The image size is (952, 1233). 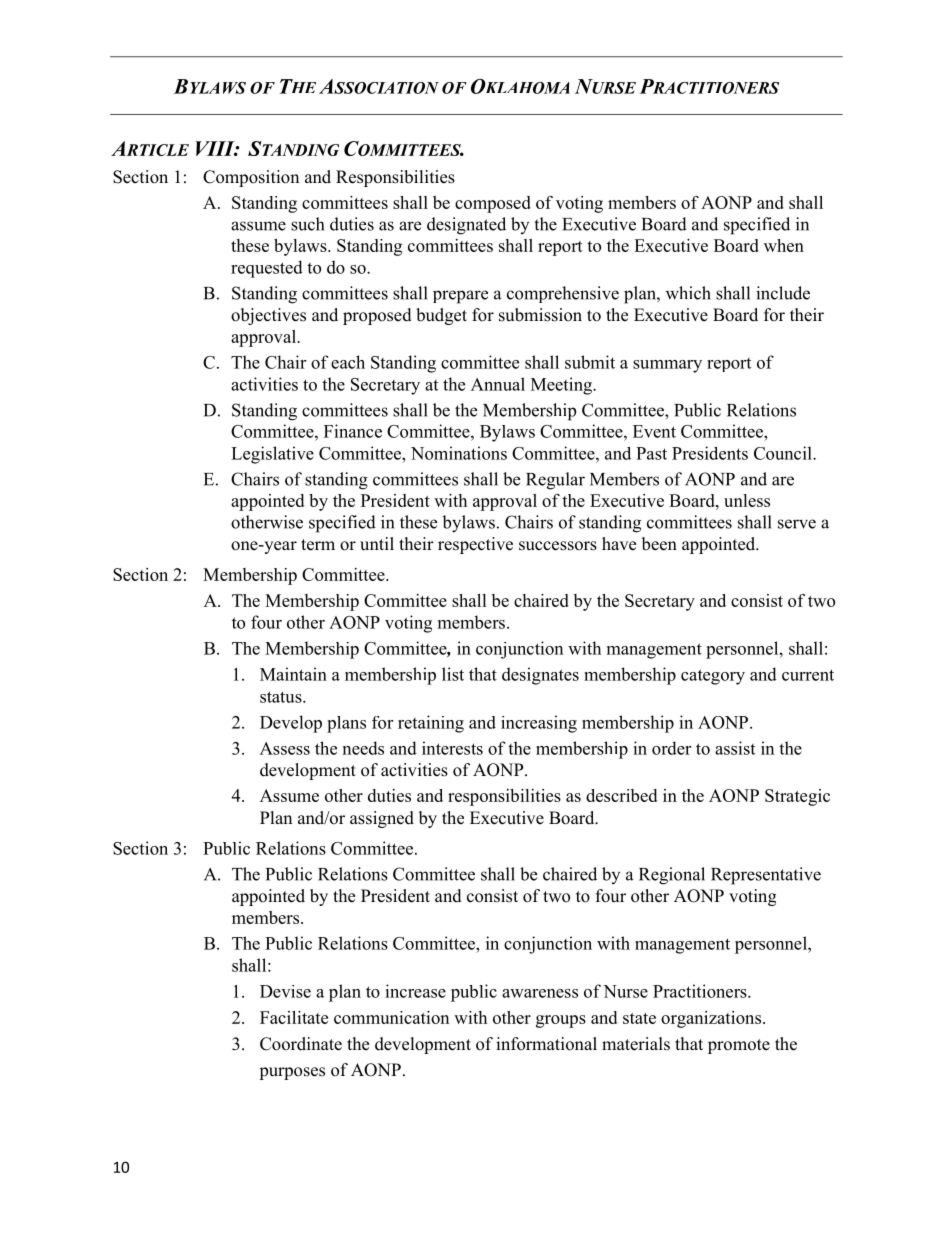 I want to click on Legislative, so click(x=272, y=455).
